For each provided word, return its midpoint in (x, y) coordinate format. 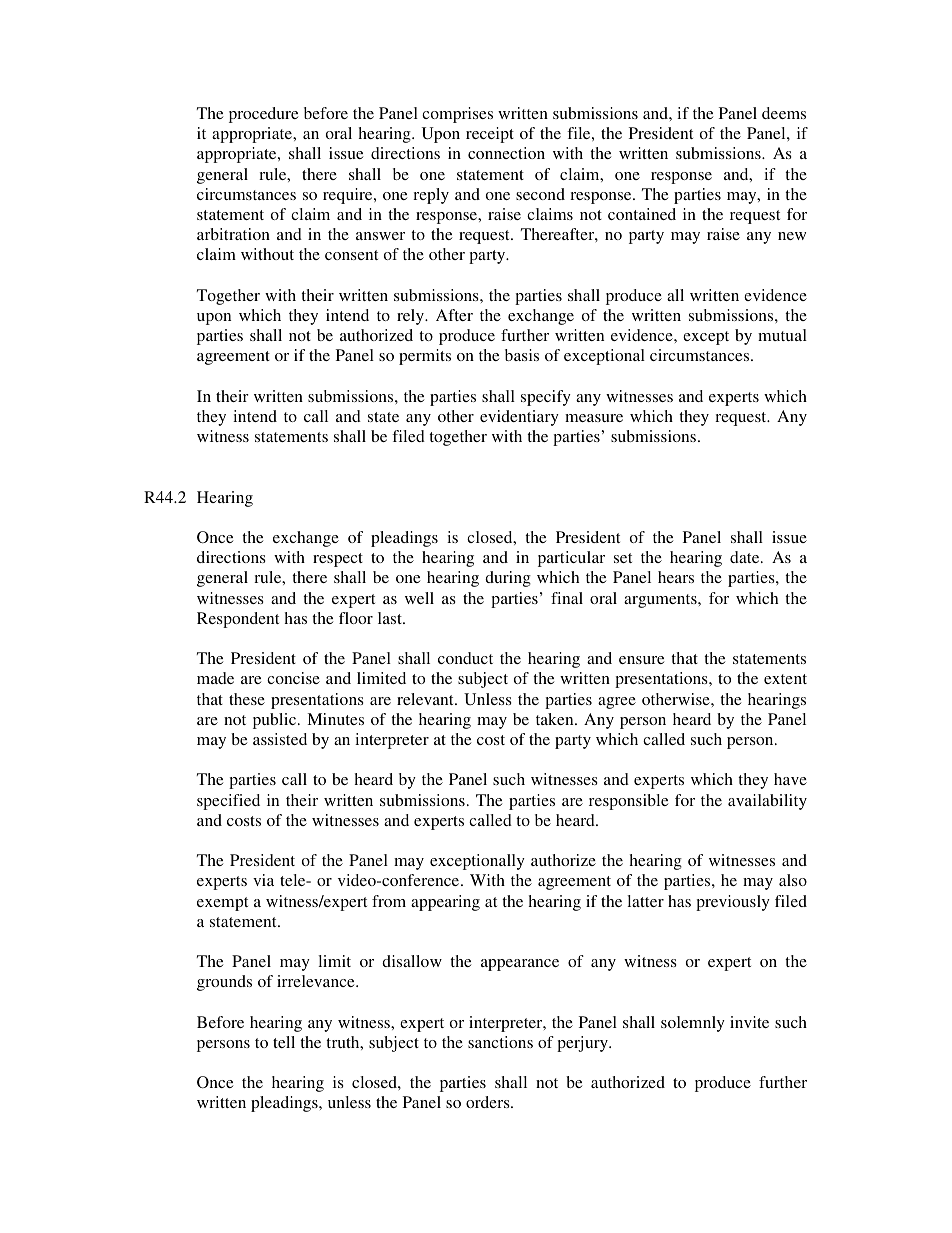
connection (506, 153)
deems (784, 113)
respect (338, 560)
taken (556, 719)
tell (284, 1042)
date (746, 557)
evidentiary (519, 418)
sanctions (500, 1042)
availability (767, 802)
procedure (263, 115)
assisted (280, 739)
